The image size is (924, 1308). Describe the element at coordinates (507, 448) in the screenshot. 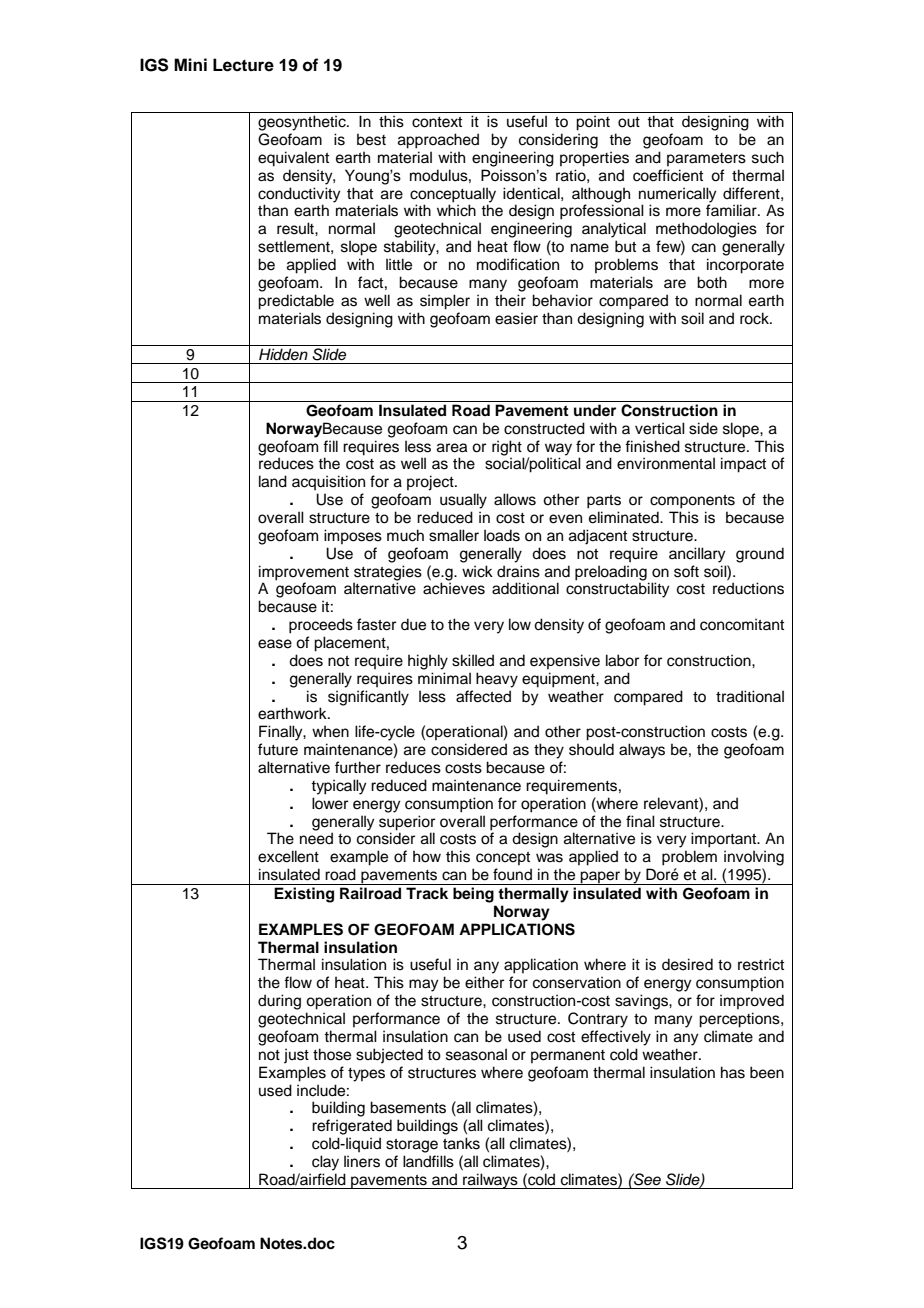

I see `right` at that location.
